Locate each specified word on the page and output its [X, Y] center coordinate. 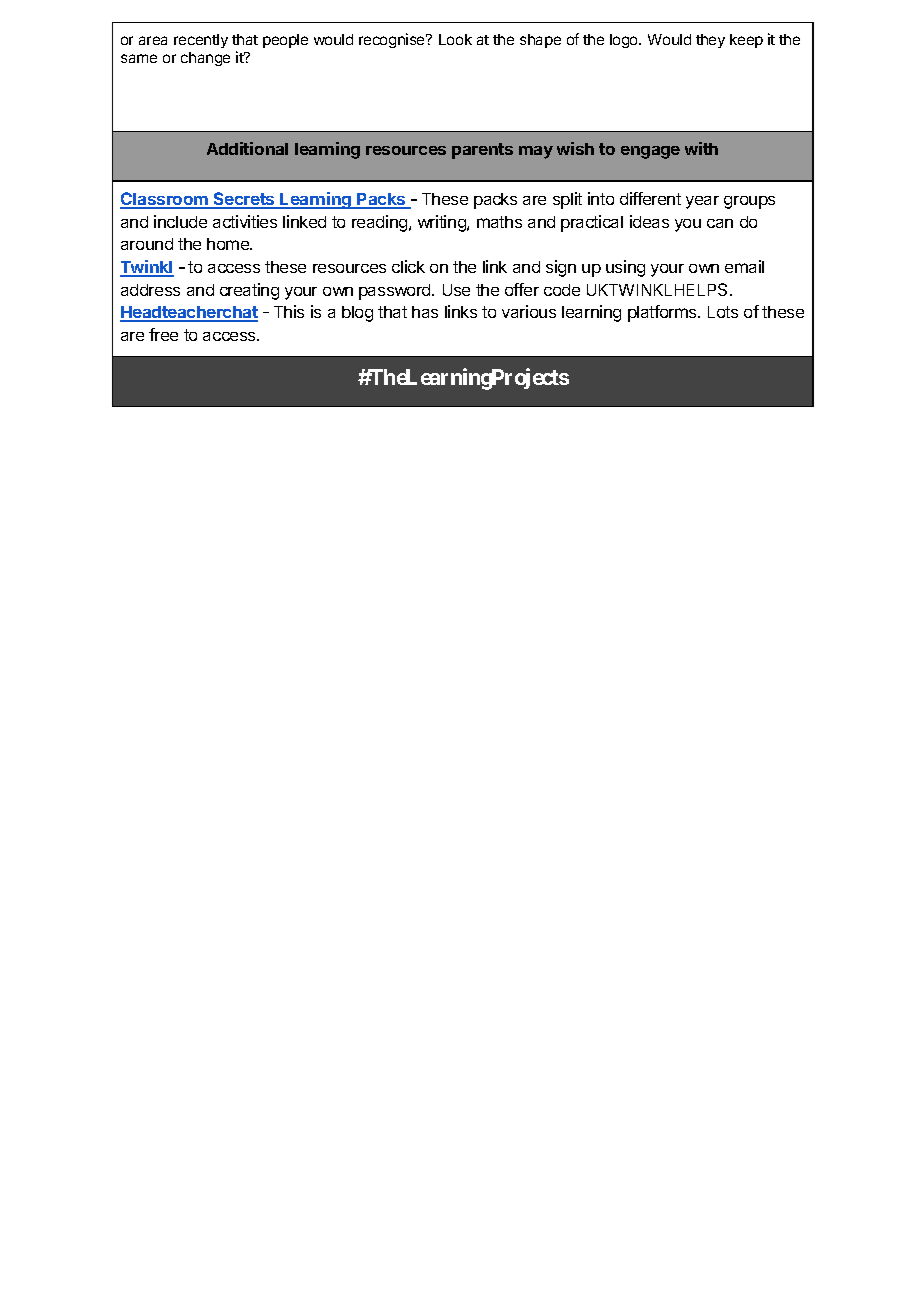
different [650, 198]
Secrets [244, 200]
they [710, 41]
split [567, 200]
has [425, 312]
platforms [663, 313]
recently [201, 41]
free [163, 334]
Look [455, 39]
